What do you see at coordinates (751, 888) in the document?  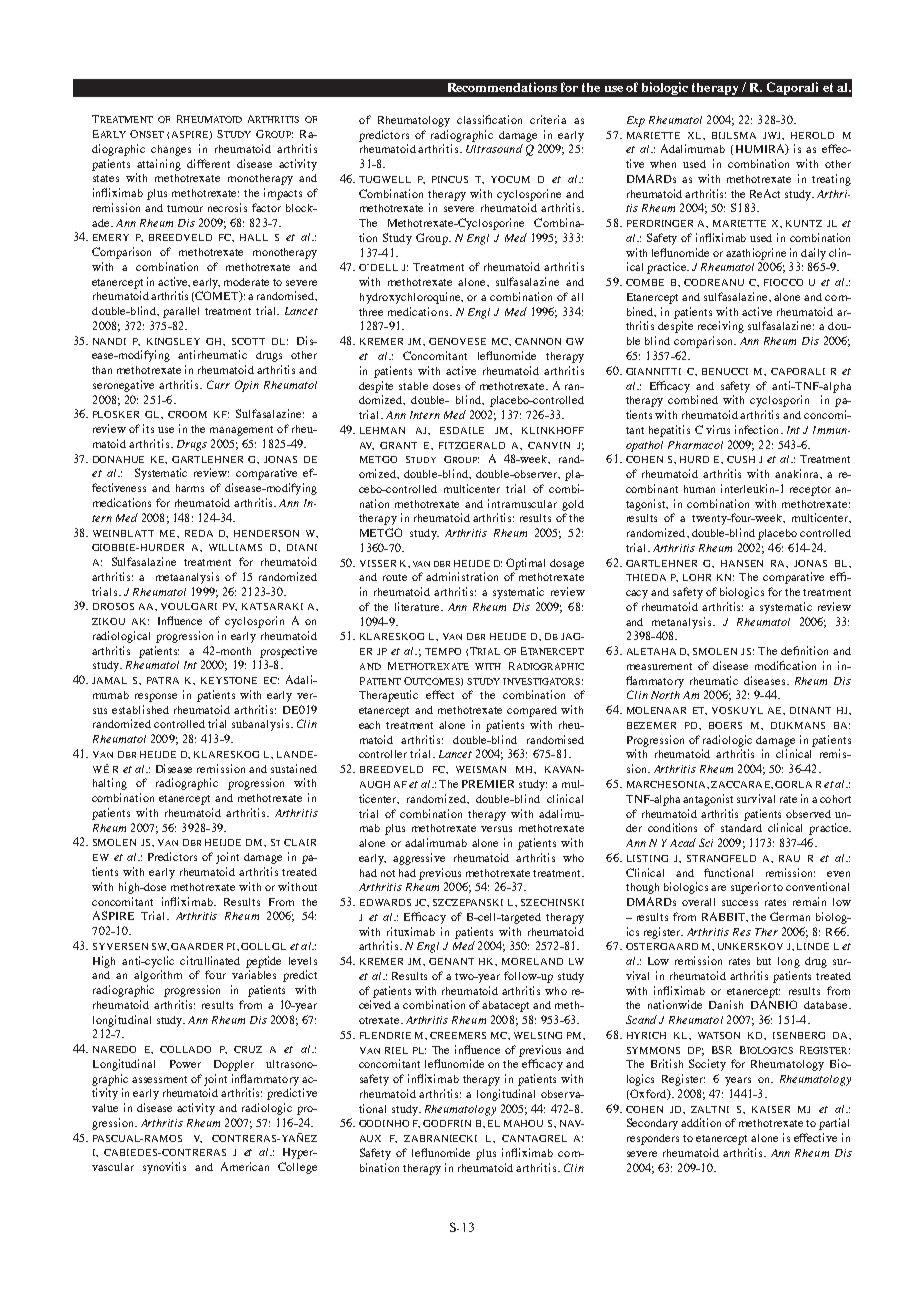 I see `superior` at bounding box center [751, 888].
